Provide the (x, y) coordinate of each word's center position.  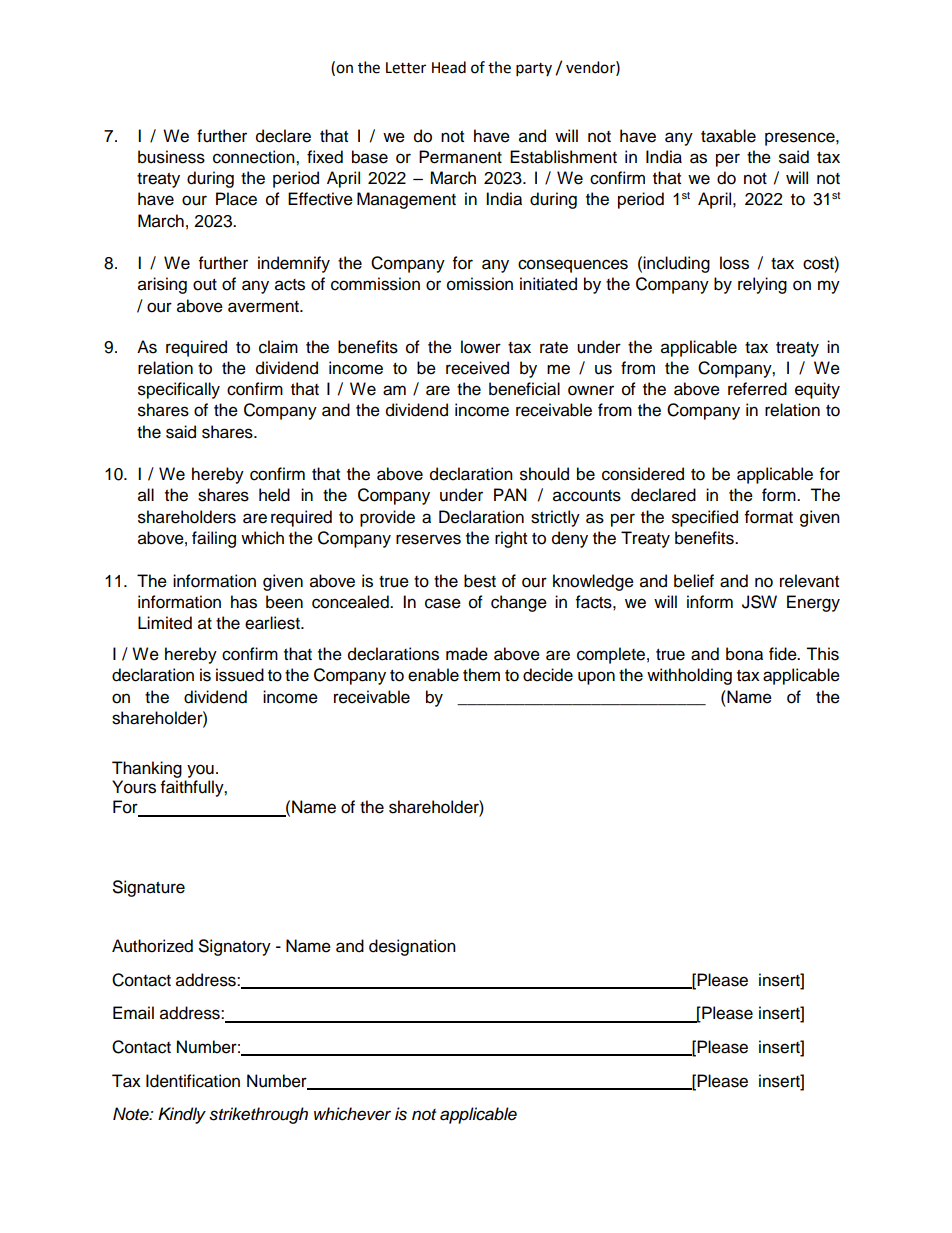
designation (412, 947)
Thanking (147, 769)
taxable (728, 136)
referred (757, 389)
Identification (193, 1081)
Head (449, 67)
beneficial (524, 389)
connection (255, 157)
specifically (179, 390)
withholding (689, 676)
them (481, 675)
